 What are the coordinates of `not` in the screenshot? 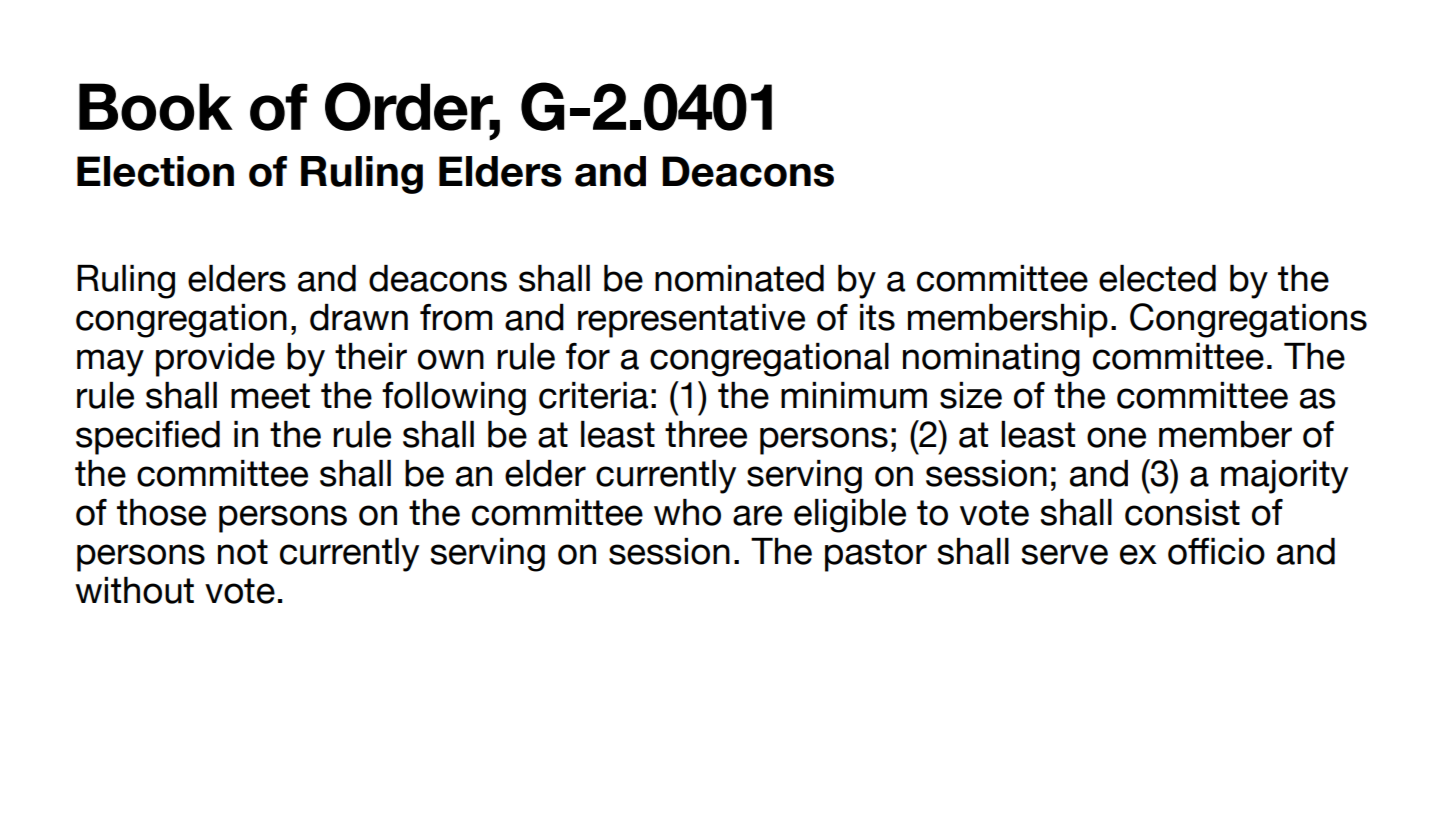 It's located at (243, 552).
